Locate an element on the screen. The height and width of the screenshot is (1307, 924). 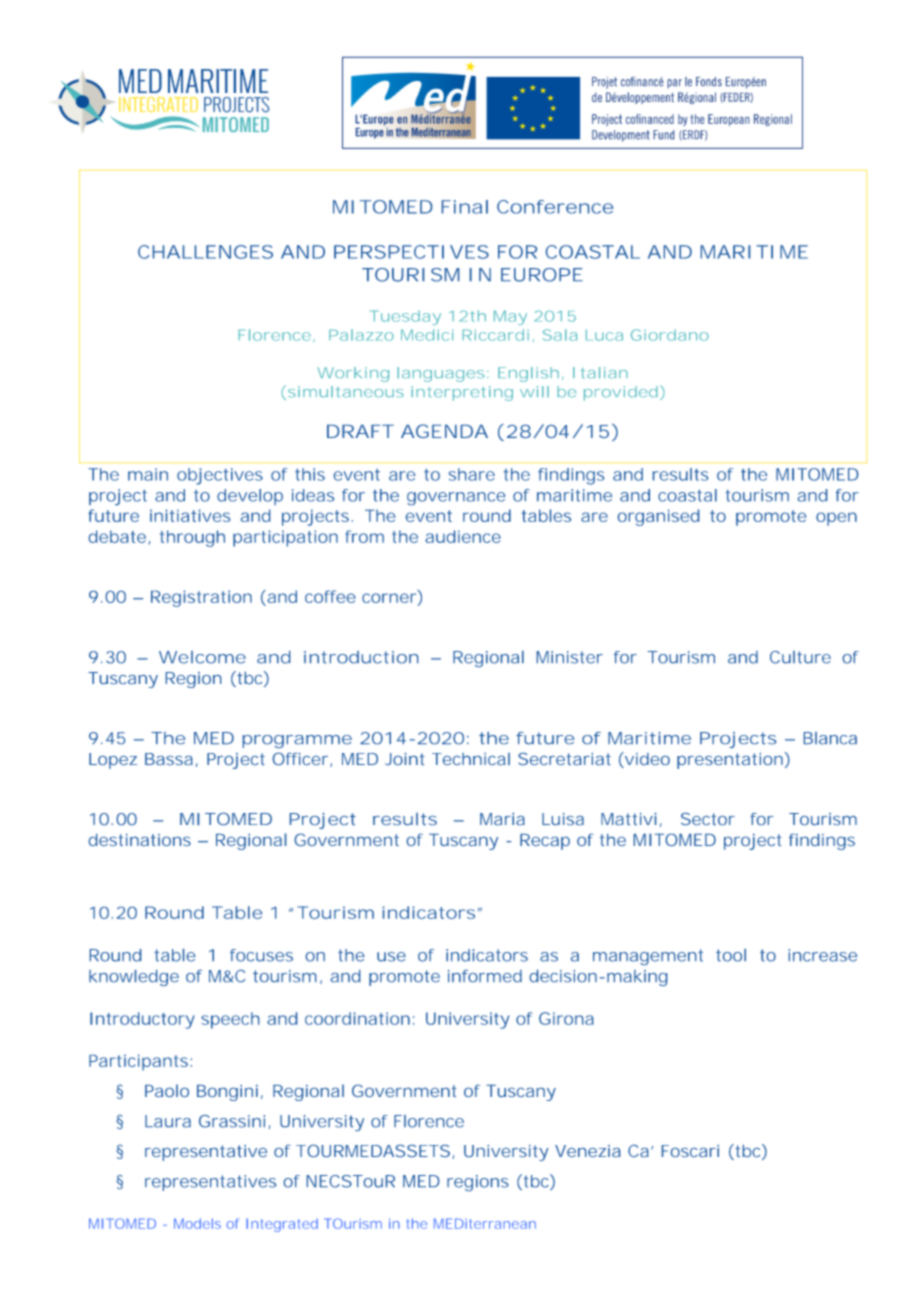
Tuesday is located at coordinates (405, 317).
